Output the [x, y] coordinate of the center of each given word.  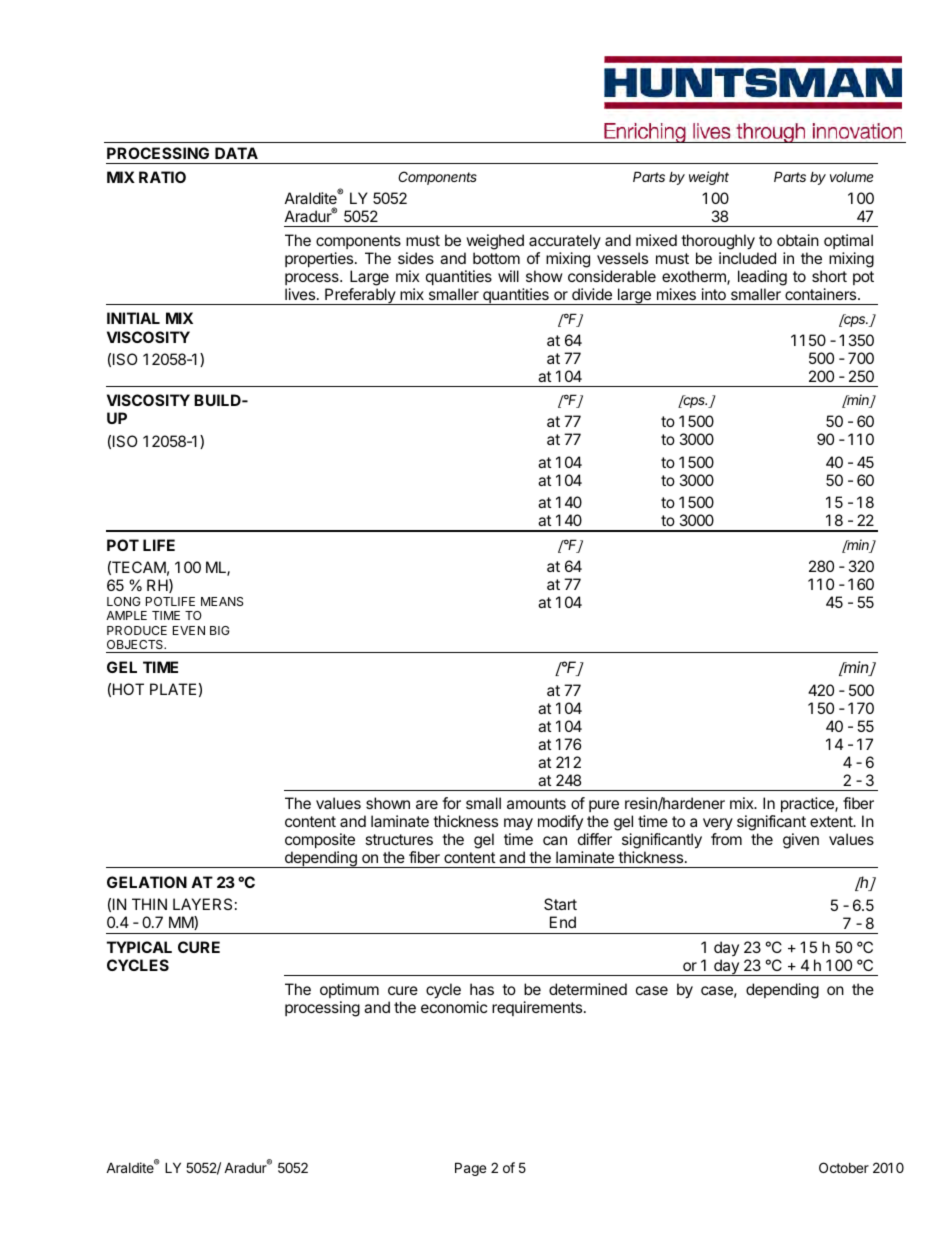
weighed [494, 243]
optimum [349, 990]
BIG [220, 630]
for [451, 803]
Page [470, 1169]
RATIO [162, 177]
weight [709, 178]
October [844, 1167]
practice [808, 804]
